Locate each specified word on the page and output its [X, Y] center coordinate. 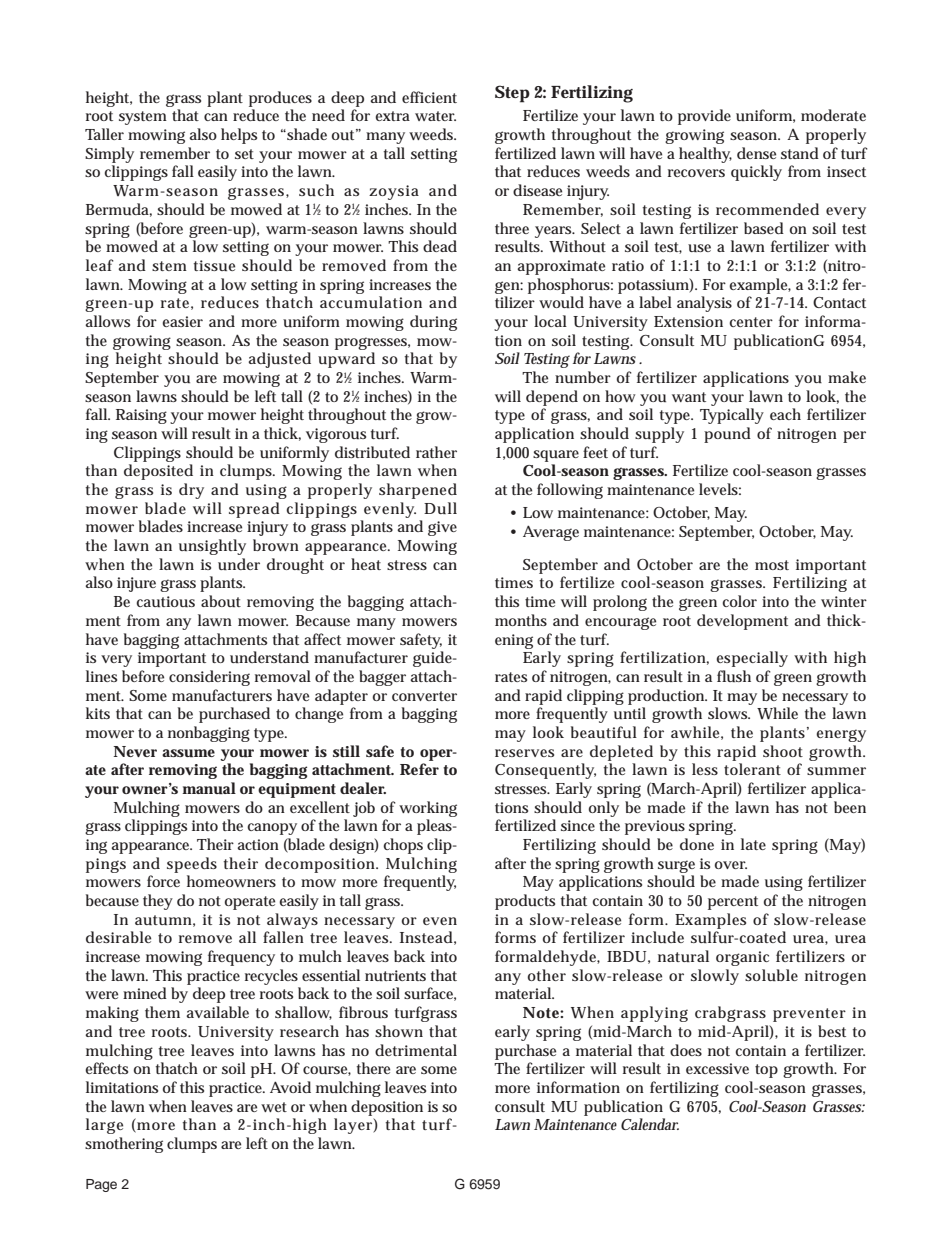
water [435, 116]
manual [209, 788]
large [104, 1126]
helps [239, 136]
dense [756, 153]
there [373, 1068]
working [428, 809]
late [753, 844]
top [766, 1071]
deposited [158, 472]
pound [727, 435]
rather [436, 452]
